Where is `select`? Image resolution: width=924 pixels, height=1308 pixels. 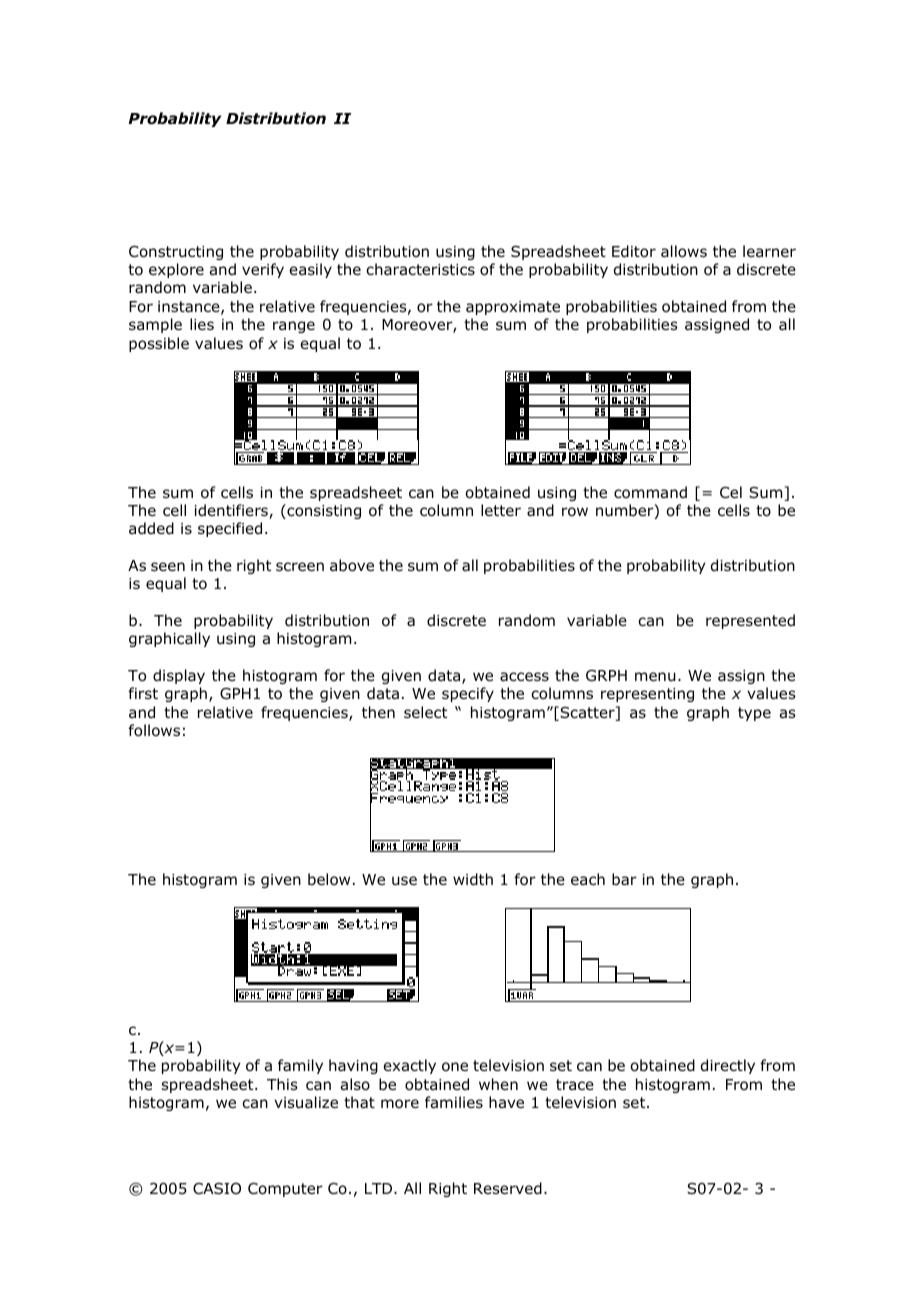
select is located at coordinates (425, 712).
